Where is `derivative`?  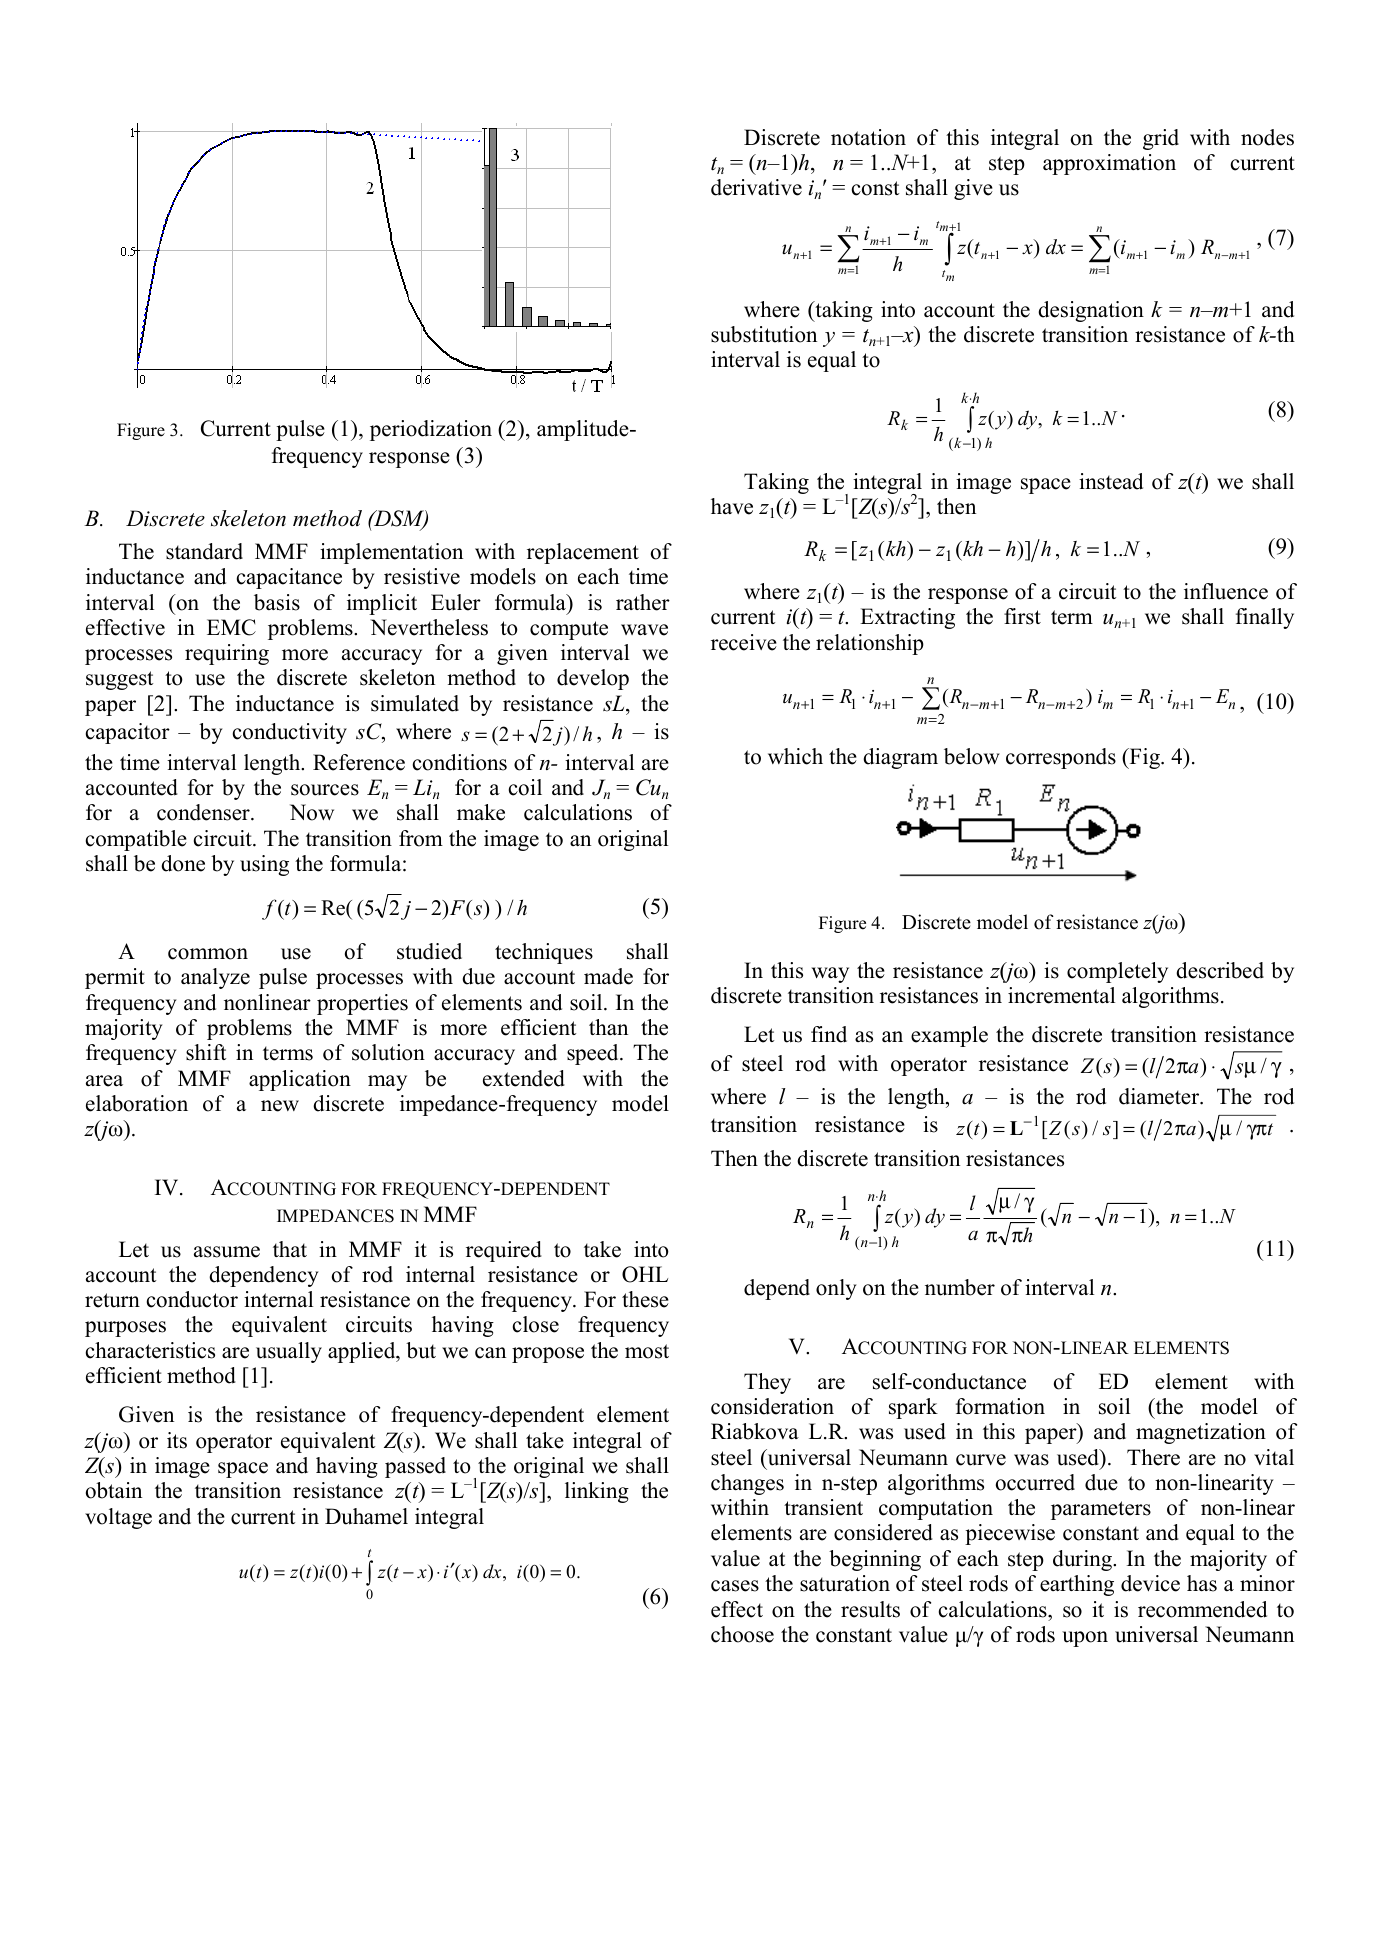
derivative is located at coordinates (756, 187).
